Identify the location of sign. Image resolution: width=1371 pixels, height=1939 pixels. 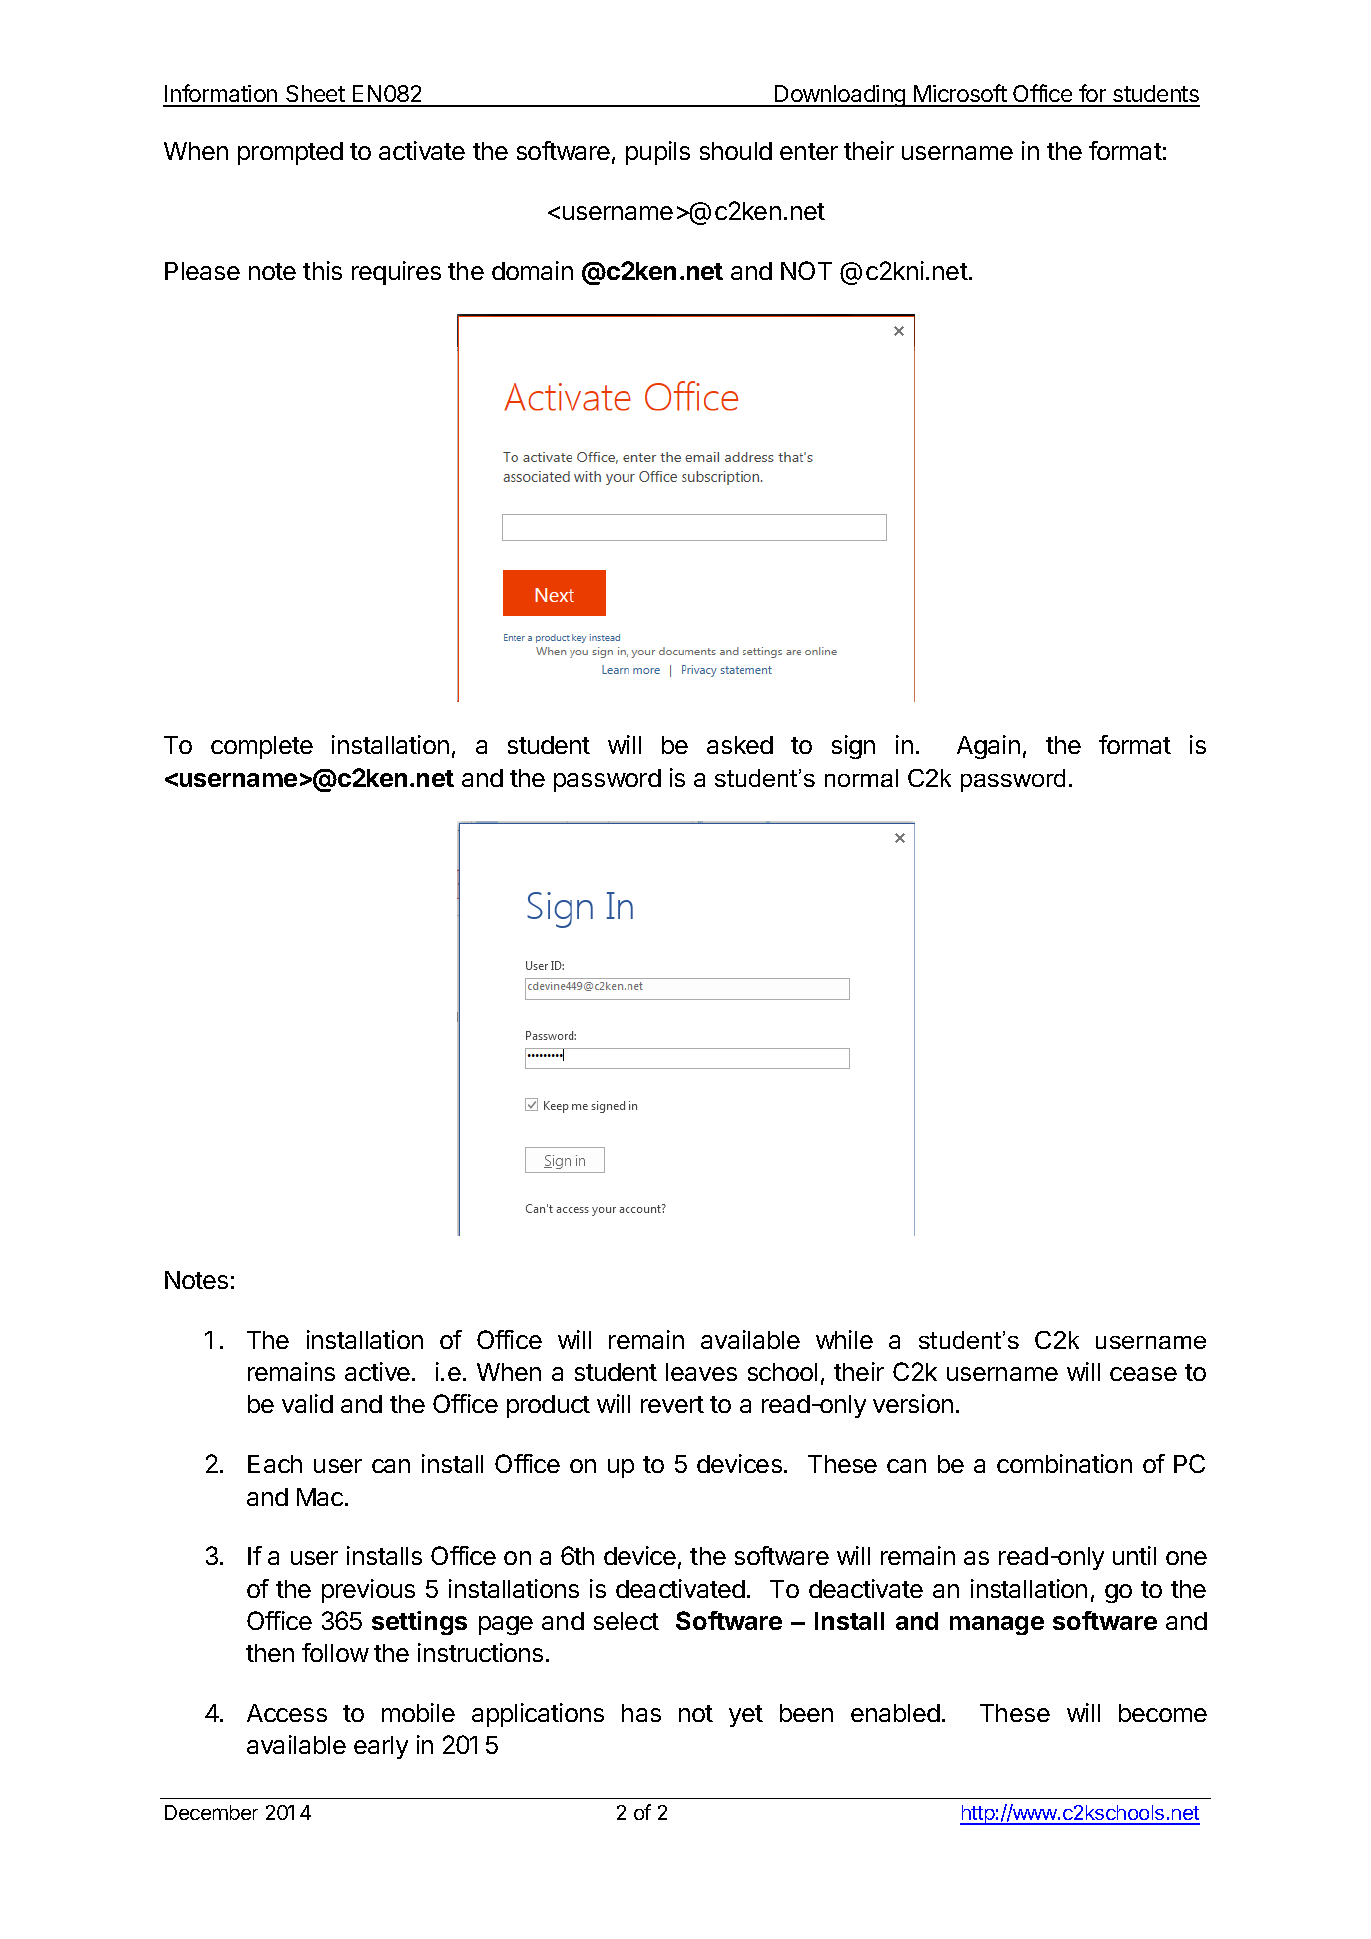
(853, 747).
